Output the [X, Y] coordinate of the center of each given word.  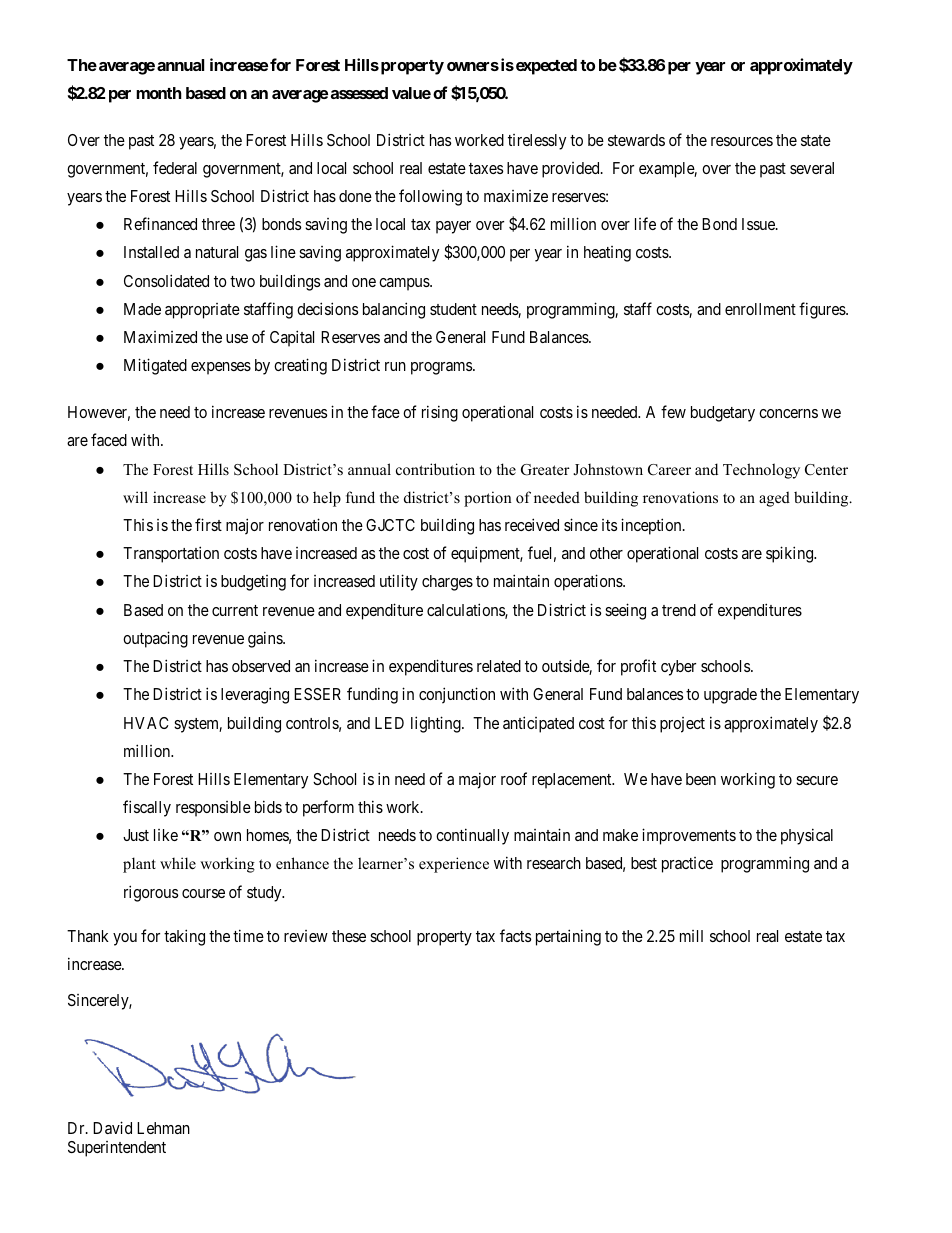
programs [442, 368]
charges [447, 583]
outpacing [155, 639]
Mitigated [155, 366]
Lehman [163, 1128]
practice [687, 865]
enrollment [760, 309]
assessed [359, 93]
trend [679, 610]
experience [454, 865]
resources [742, 141]
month [159, 93]
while [178, 863]
